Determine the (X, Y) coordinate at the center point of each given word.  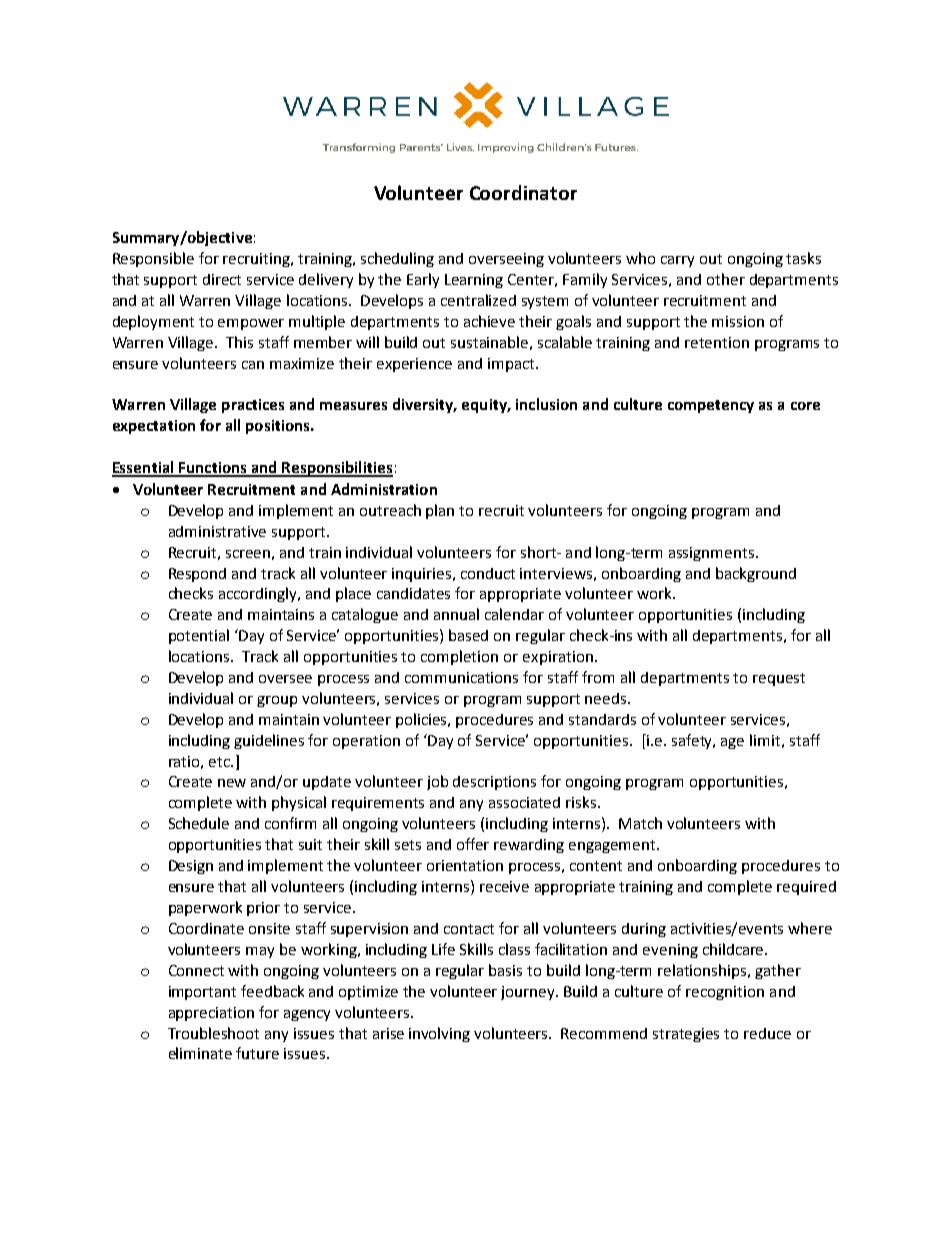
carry (677, 261)
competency (711, 406)
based (468, 635)
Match (640, 823)
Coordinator (523, 192)
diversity (424, 405)
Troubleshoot (213, 1033)
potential (199, 636)
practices (253, 406)
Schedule (199, 823)
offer (473, 844)
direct (222, 279)
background (756, 574)
